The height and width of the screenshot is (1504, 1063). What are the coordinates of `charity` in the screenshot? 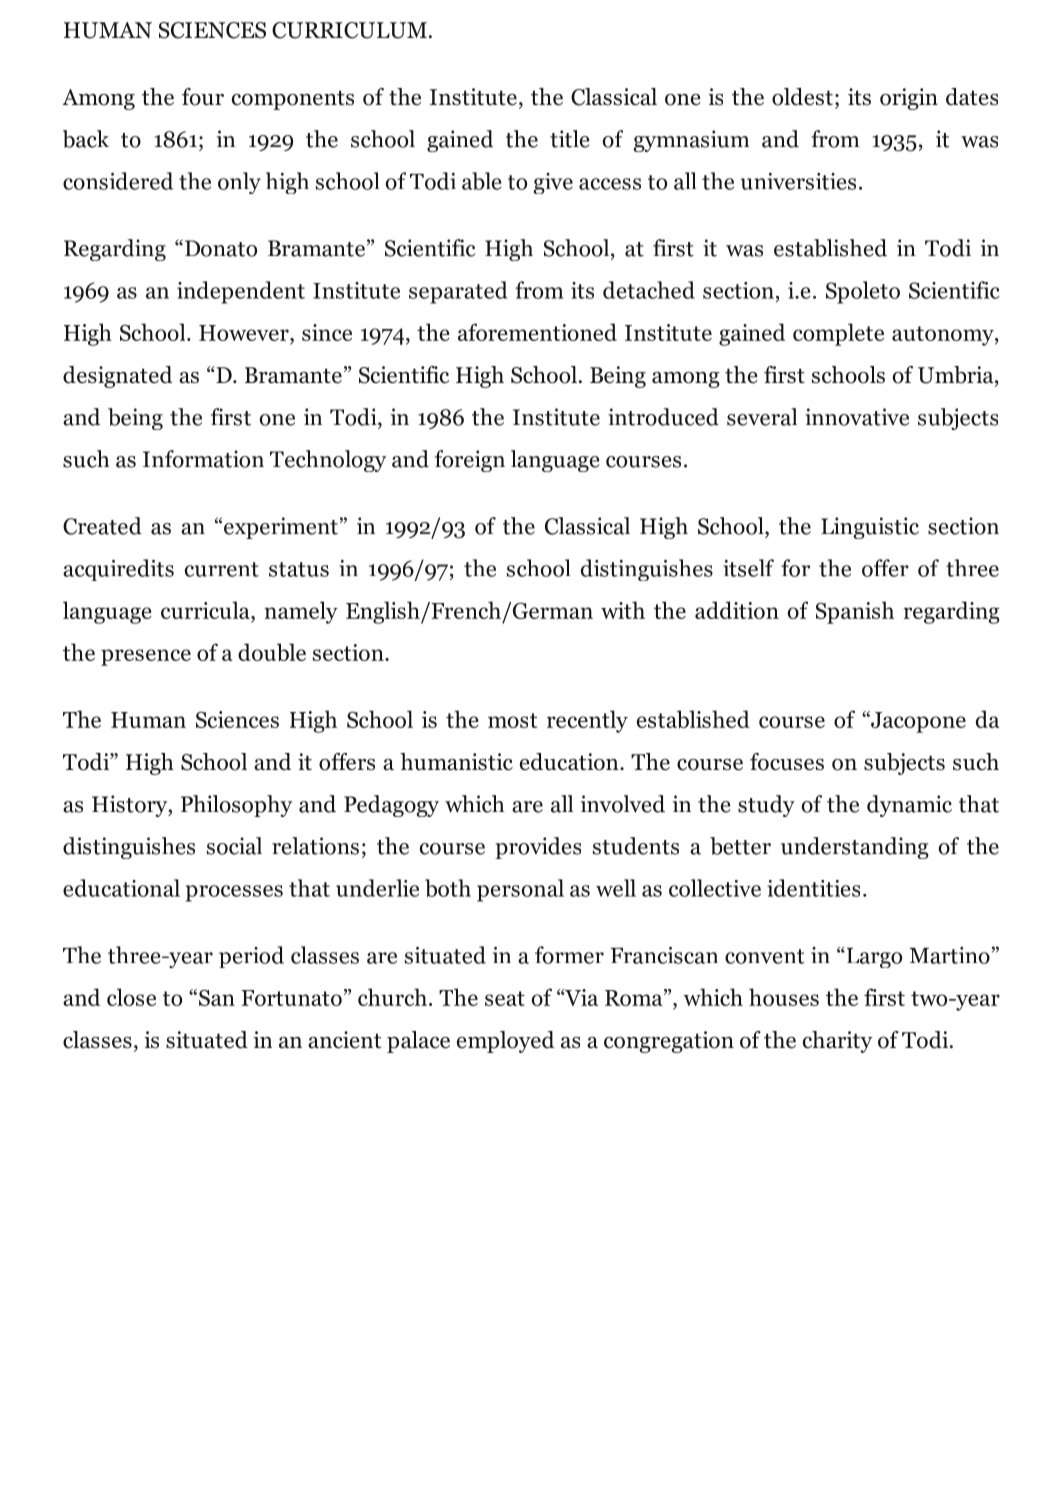 It's located at (837, 1042).
